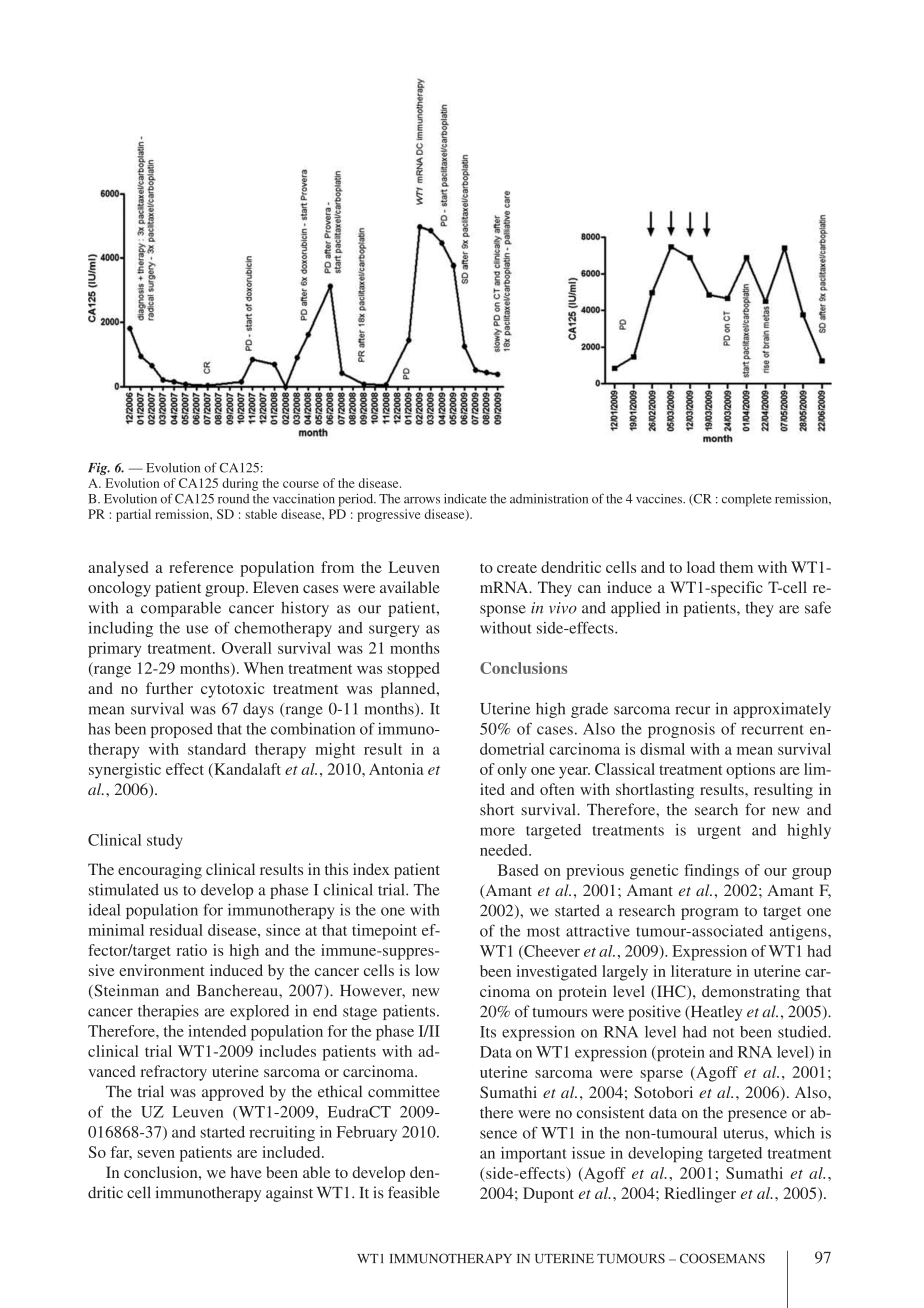 This image has width=924, height=1308. Describe the element at coordinates (427, 970) in the image. I see `low` at that location.
